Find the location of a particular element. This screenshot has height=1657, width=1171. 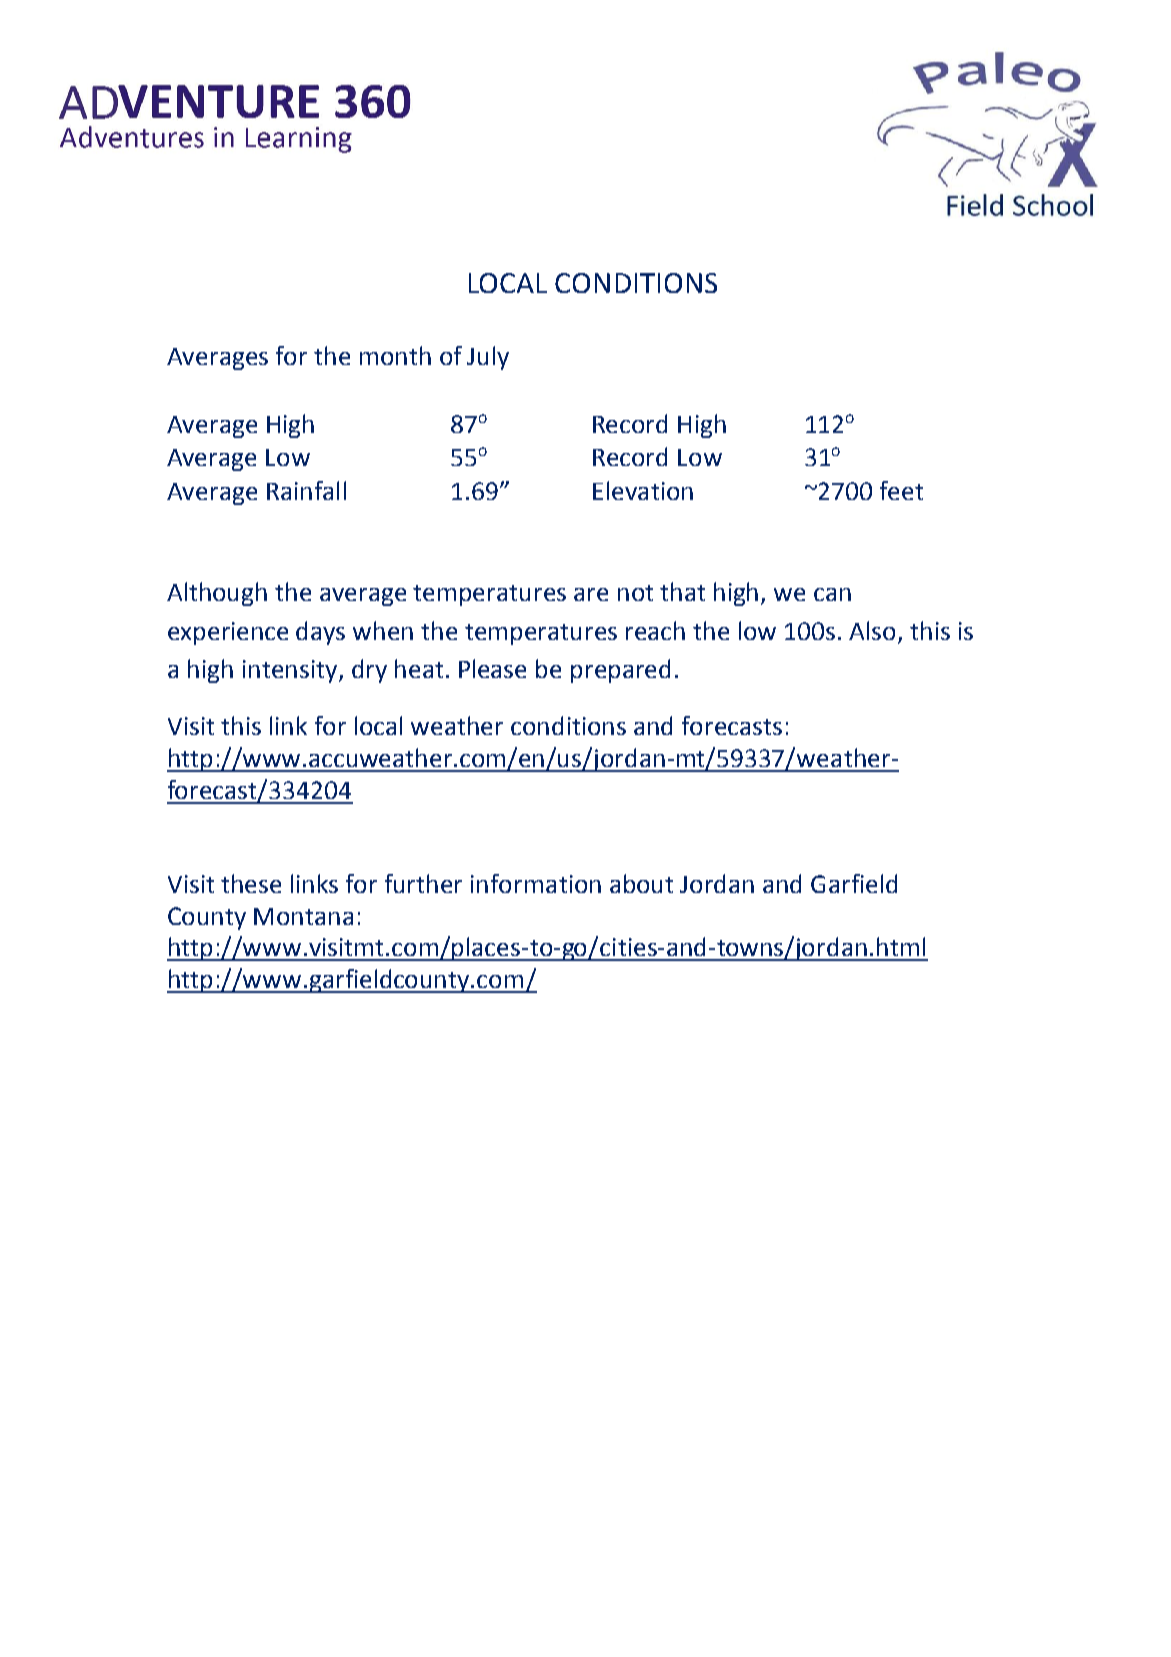

month is located at coordinates (395, 355).
